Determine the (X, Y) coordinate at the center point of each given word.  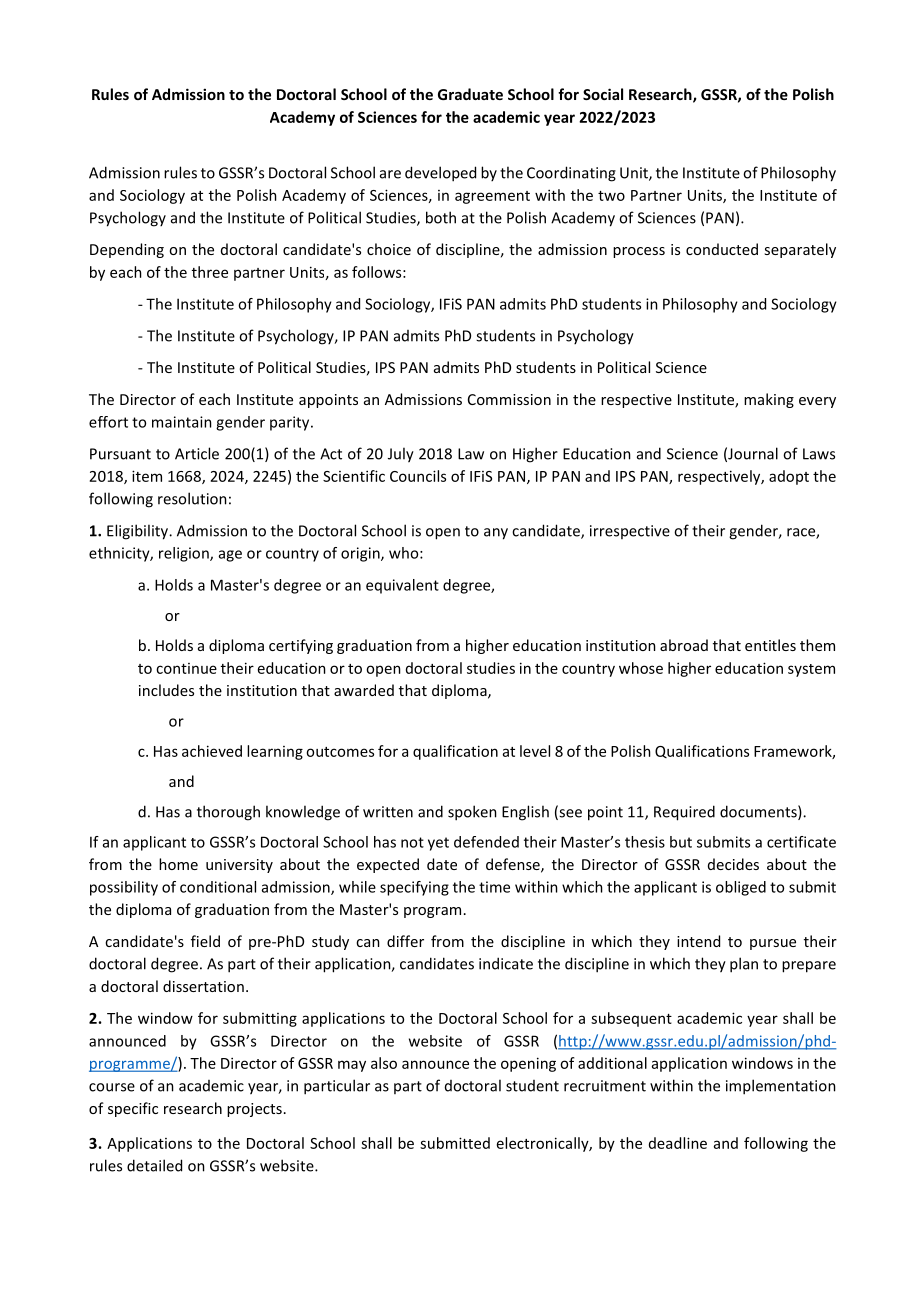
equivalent (402, 586)
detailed (154, 1165)
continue (186, 668)
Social (603, 94)
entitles (770, 645)
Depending (127, 250)
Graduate (470, 94)
